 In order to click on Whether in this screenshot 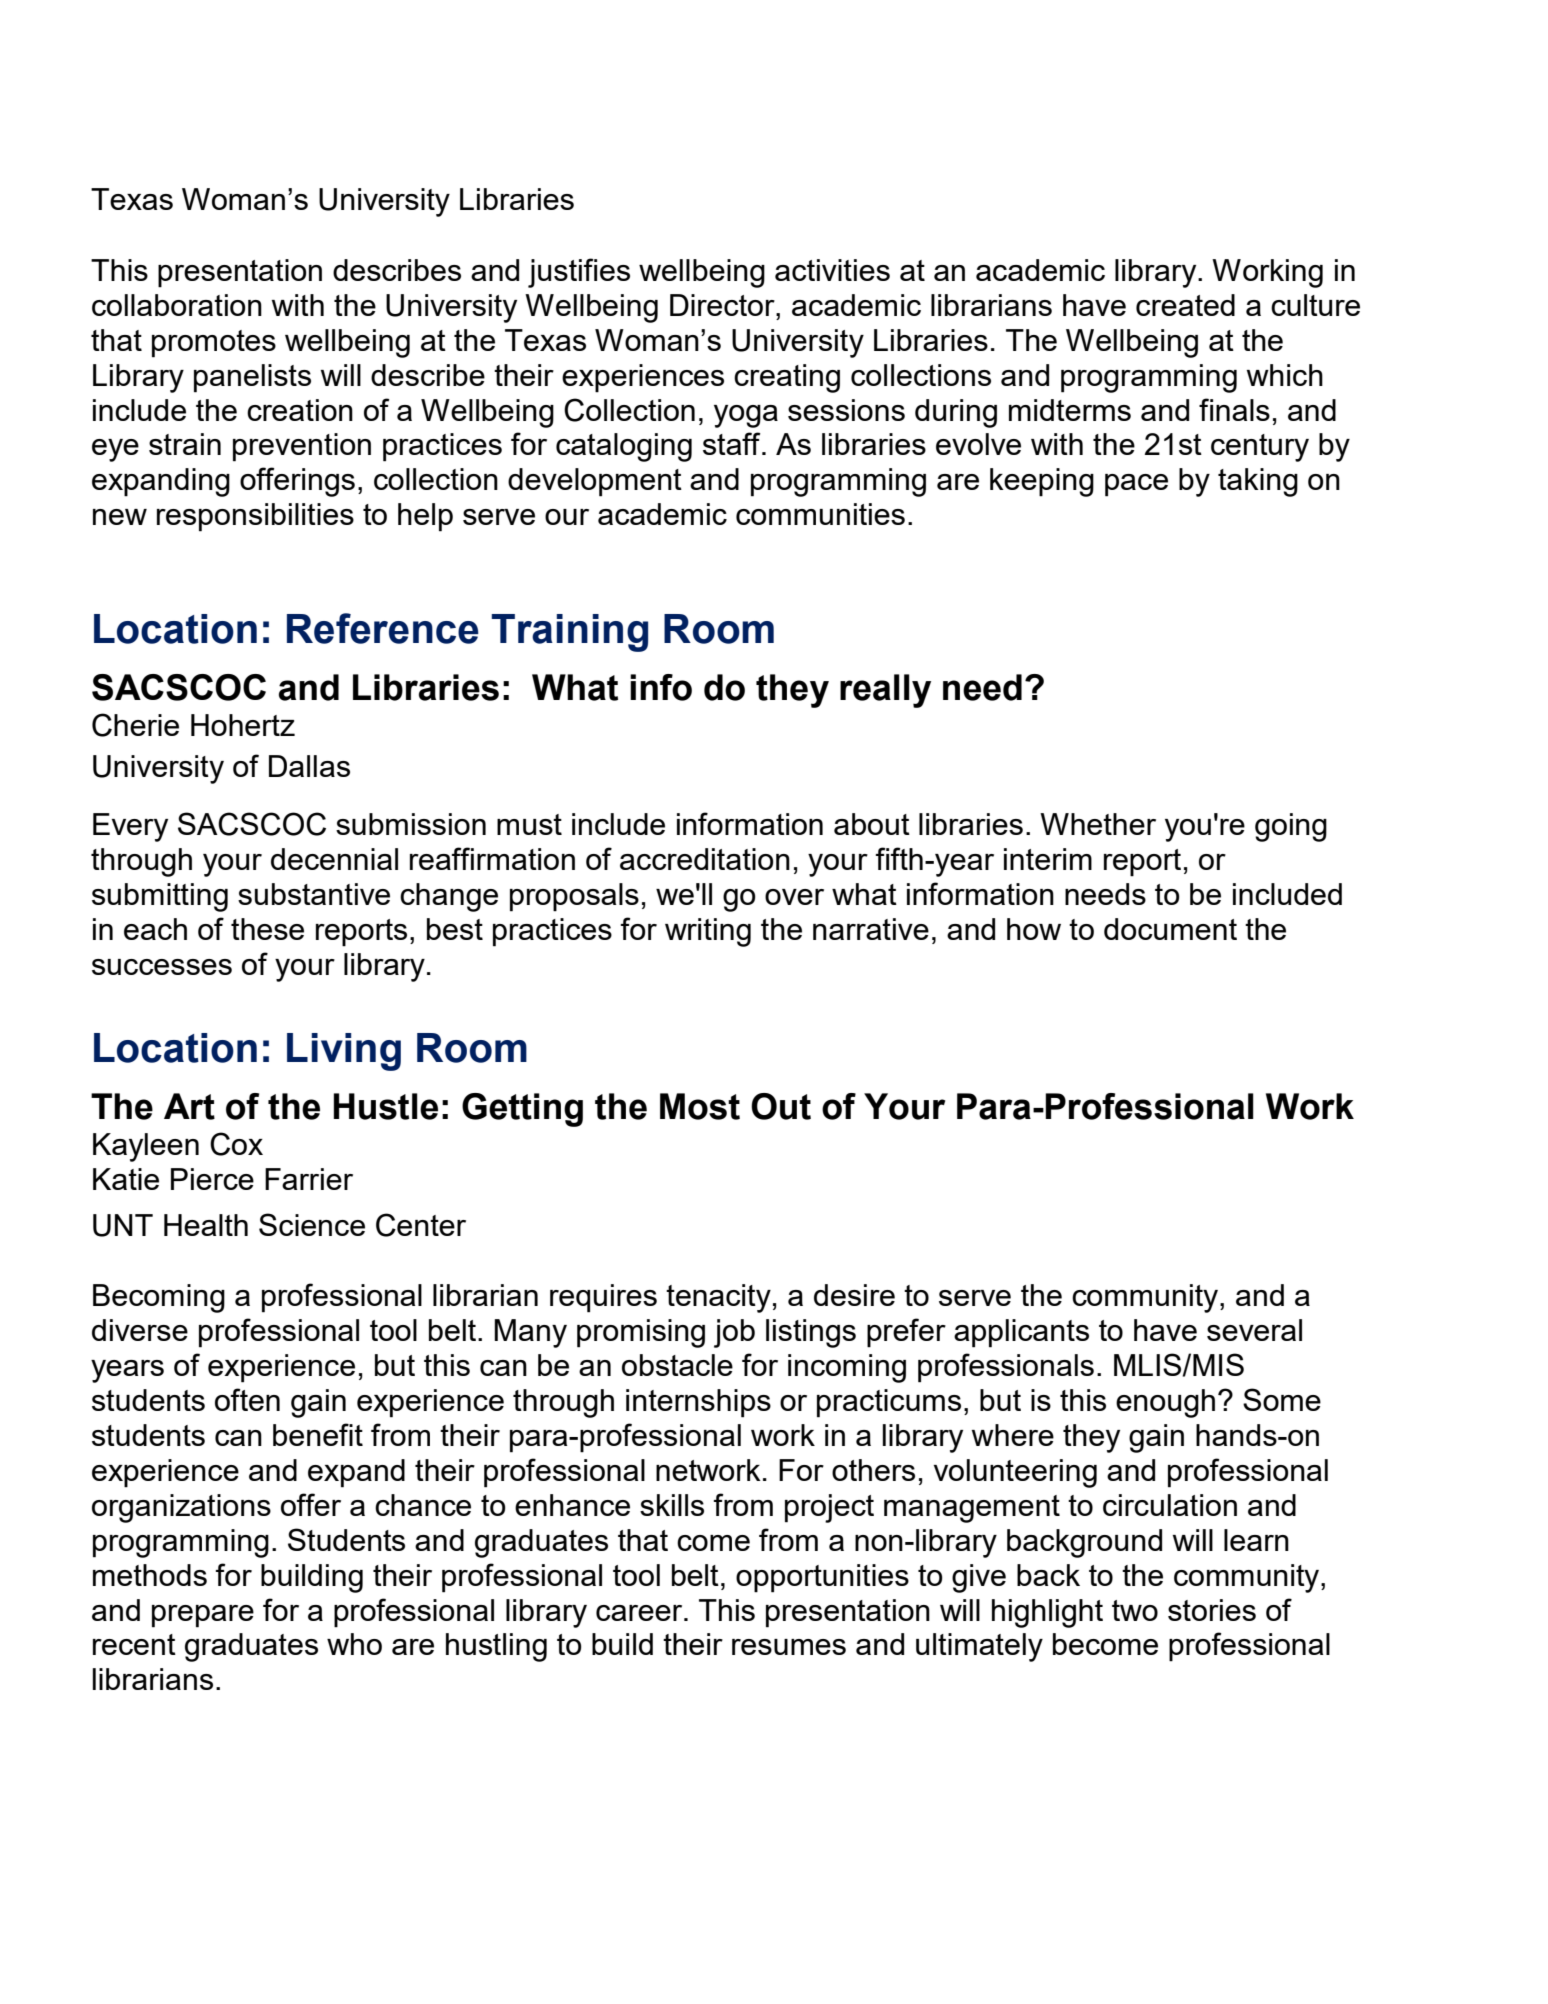, I will do `click(1098, 824)`.
